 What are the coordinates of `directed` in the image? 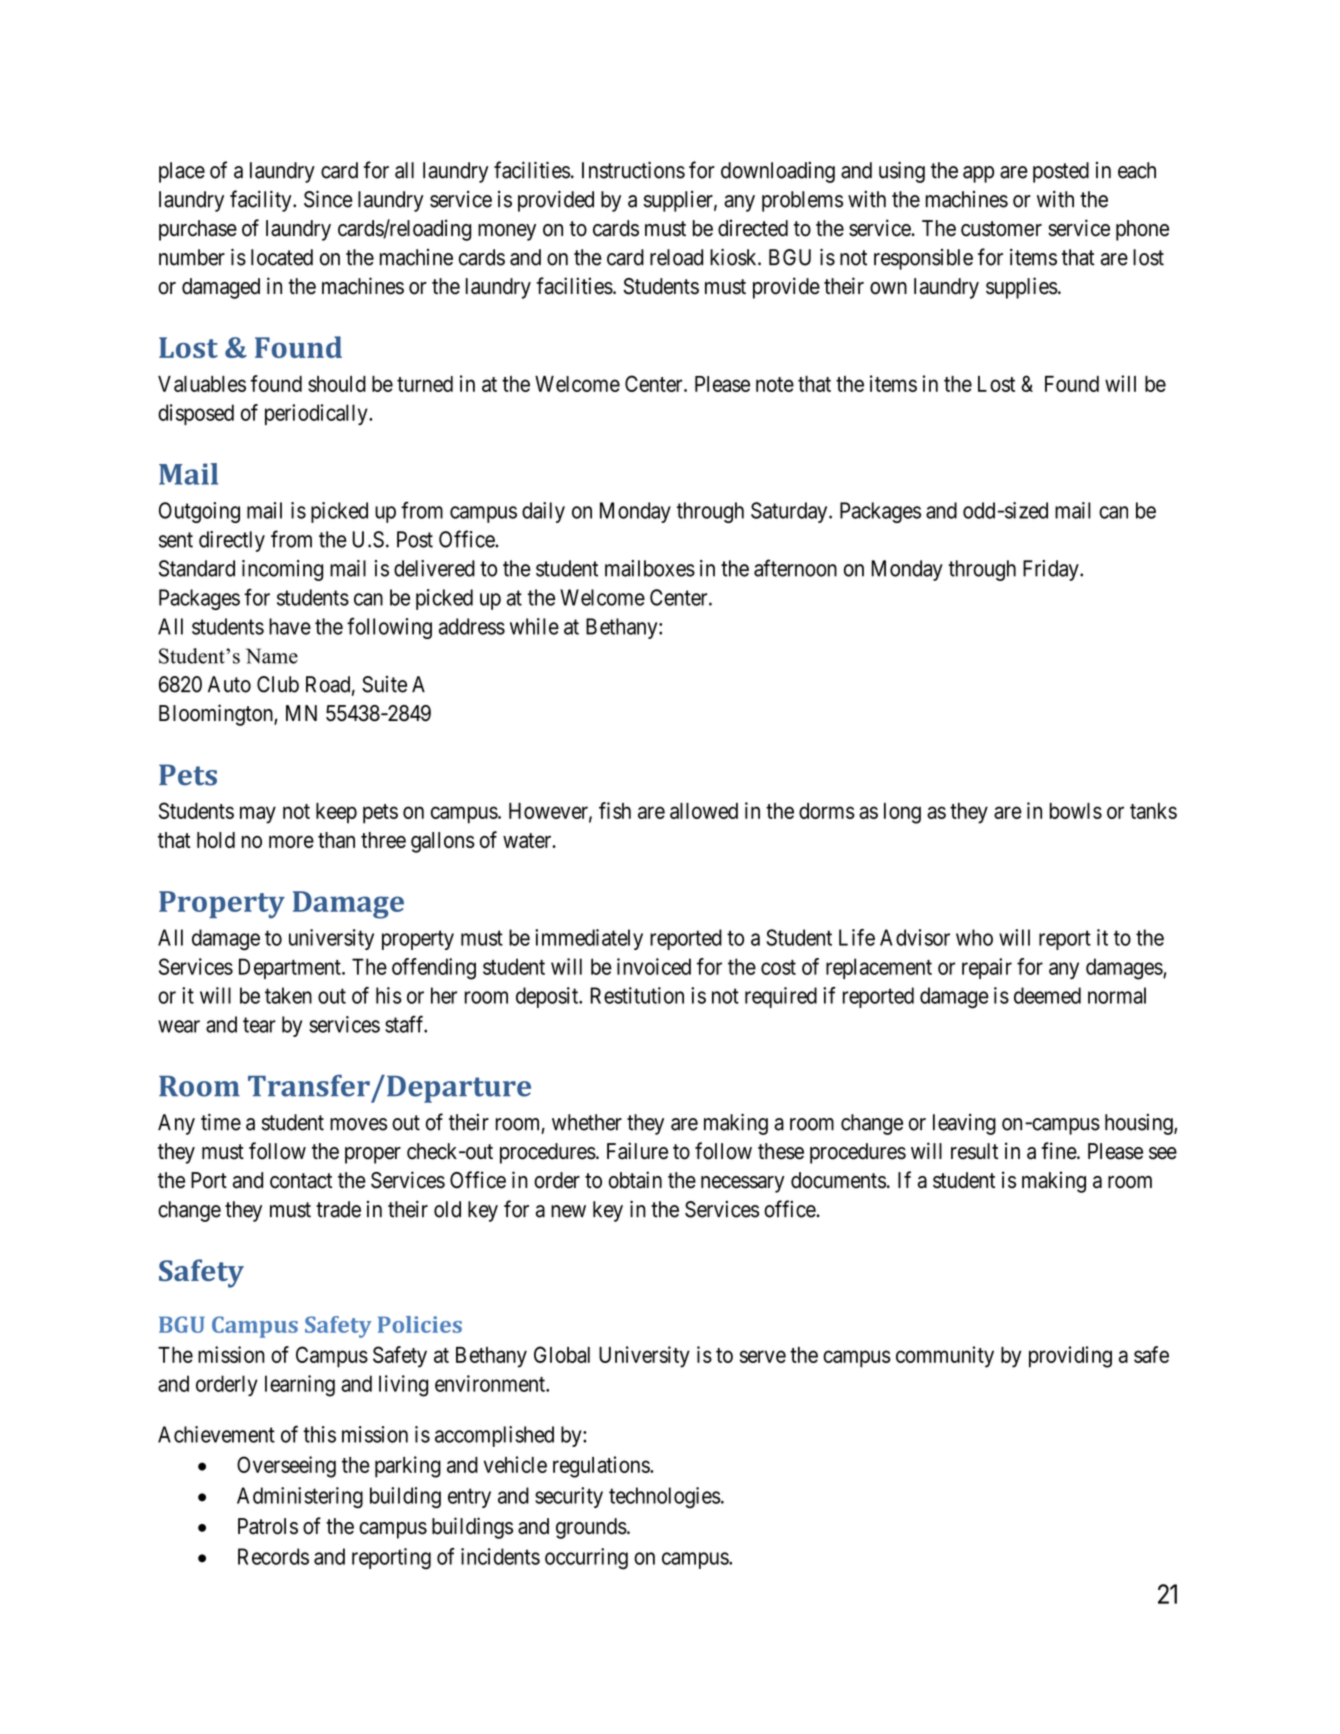 It's located at (753, 228).
